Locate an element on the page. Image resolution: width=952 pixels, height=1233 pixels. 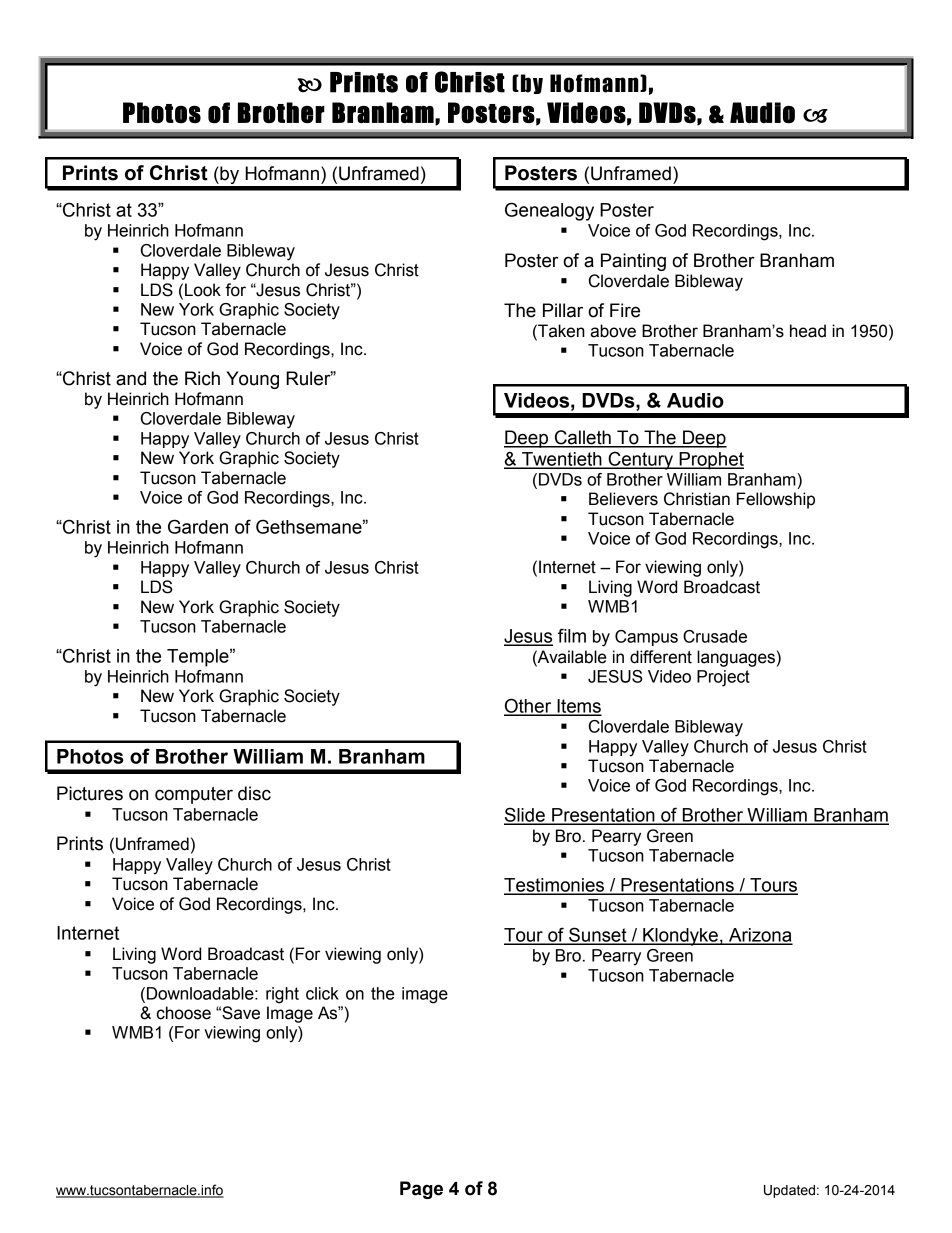
Prophet is located at coordinates (710, 461).
